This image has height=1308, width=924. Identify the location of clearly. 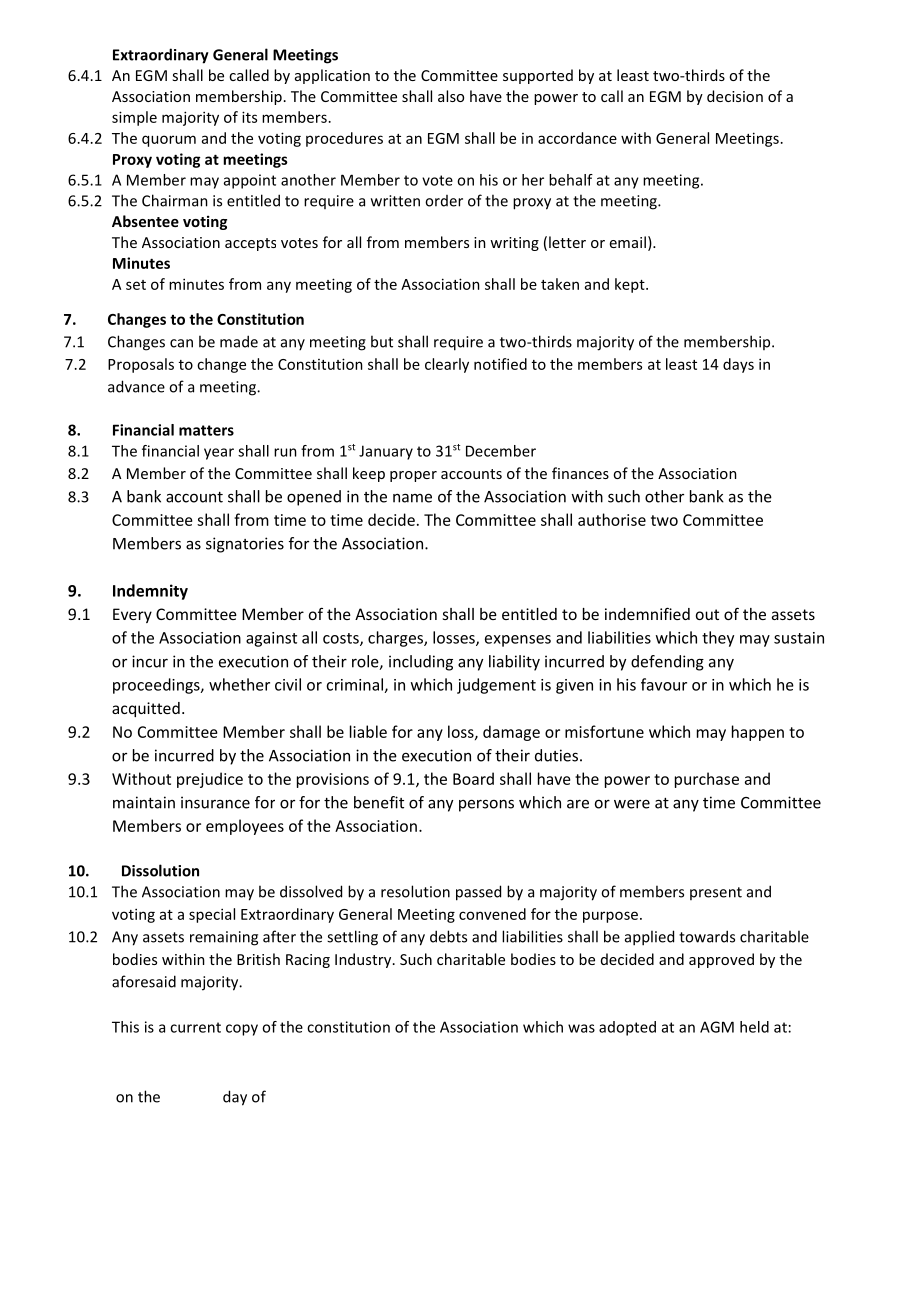
(447, 365).
